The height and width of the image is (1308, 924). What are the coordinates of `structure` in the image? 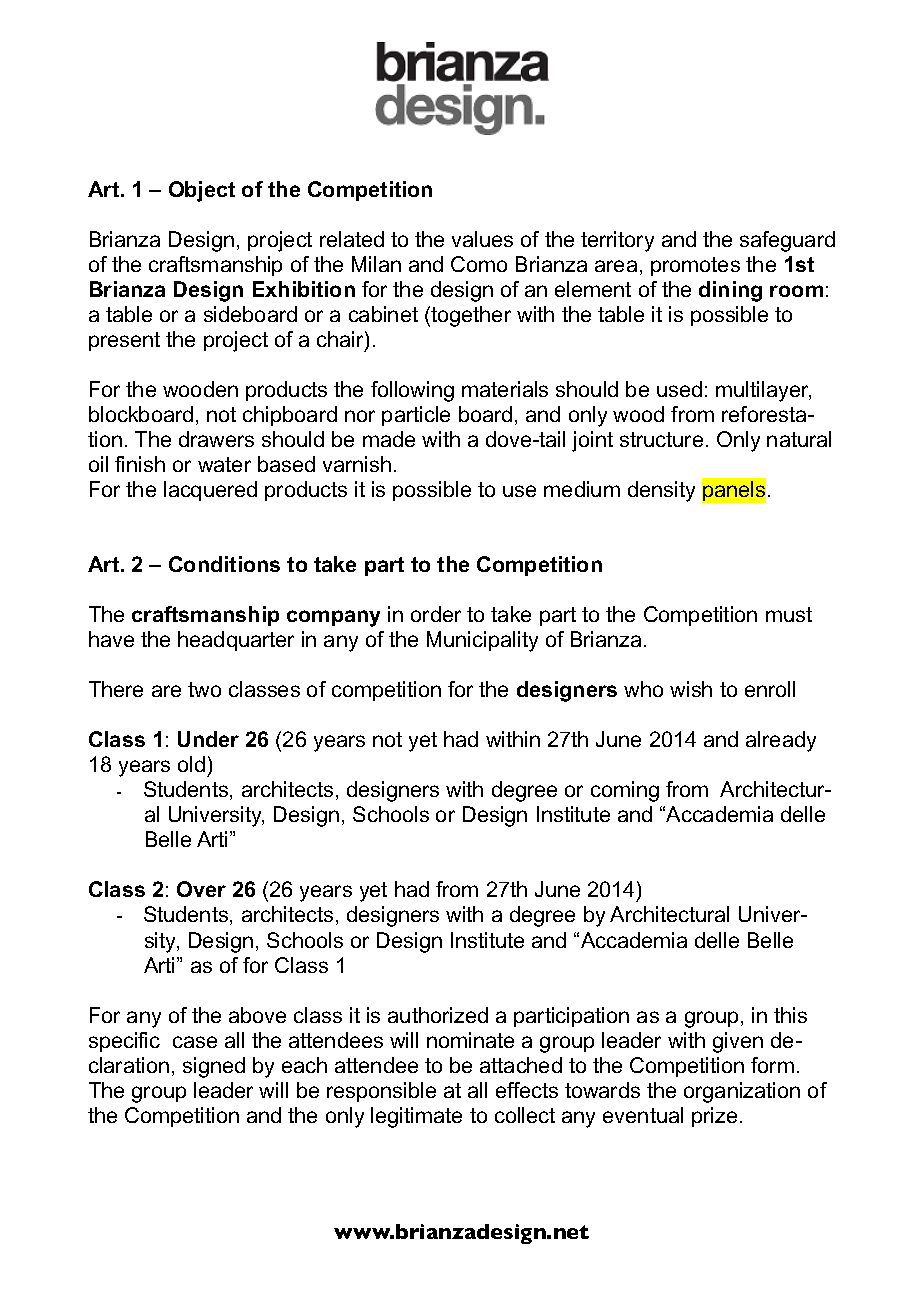 It's located at (661, 439).
